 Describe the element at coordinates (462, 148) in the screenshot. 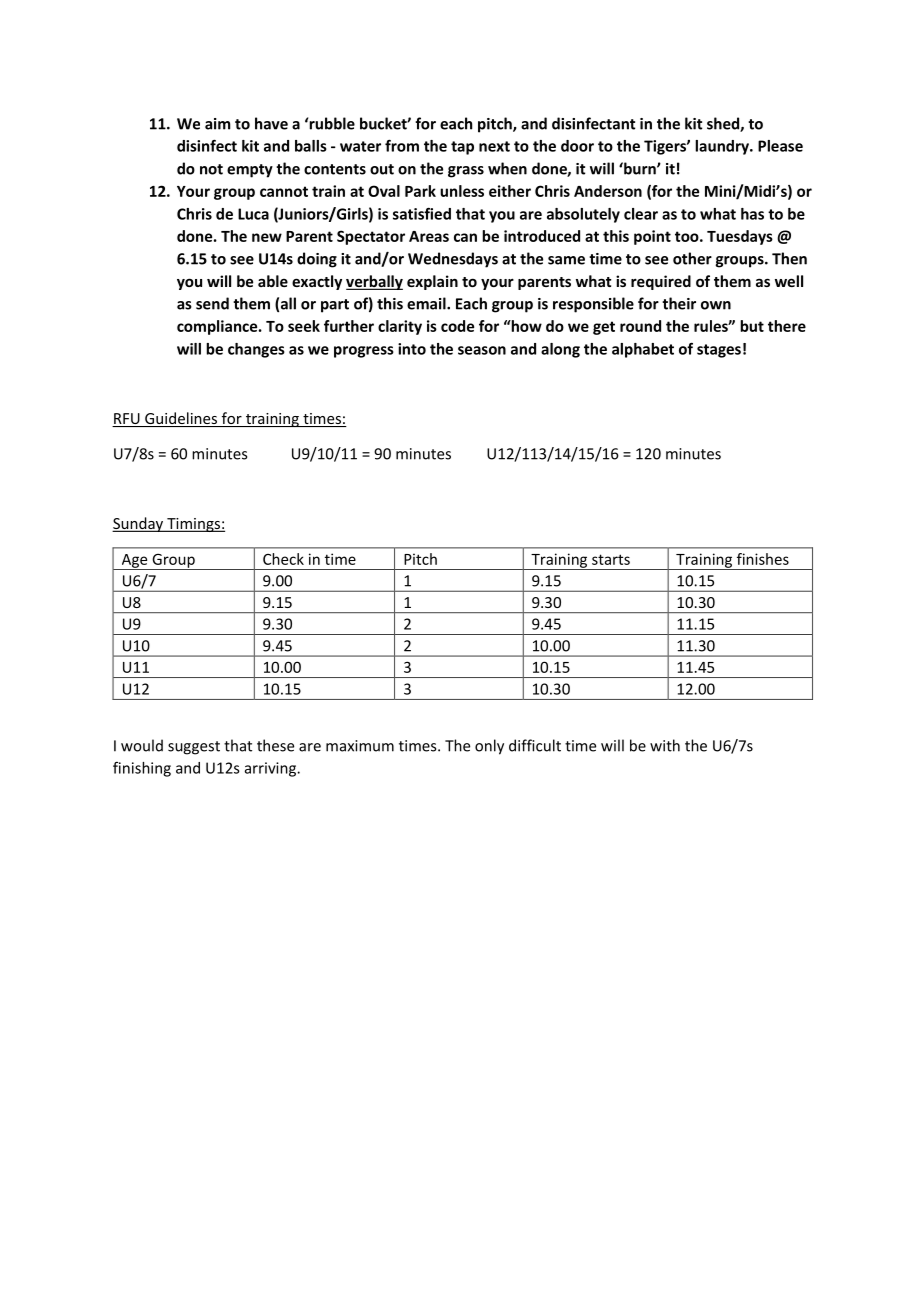

I see `tap` at that location.
